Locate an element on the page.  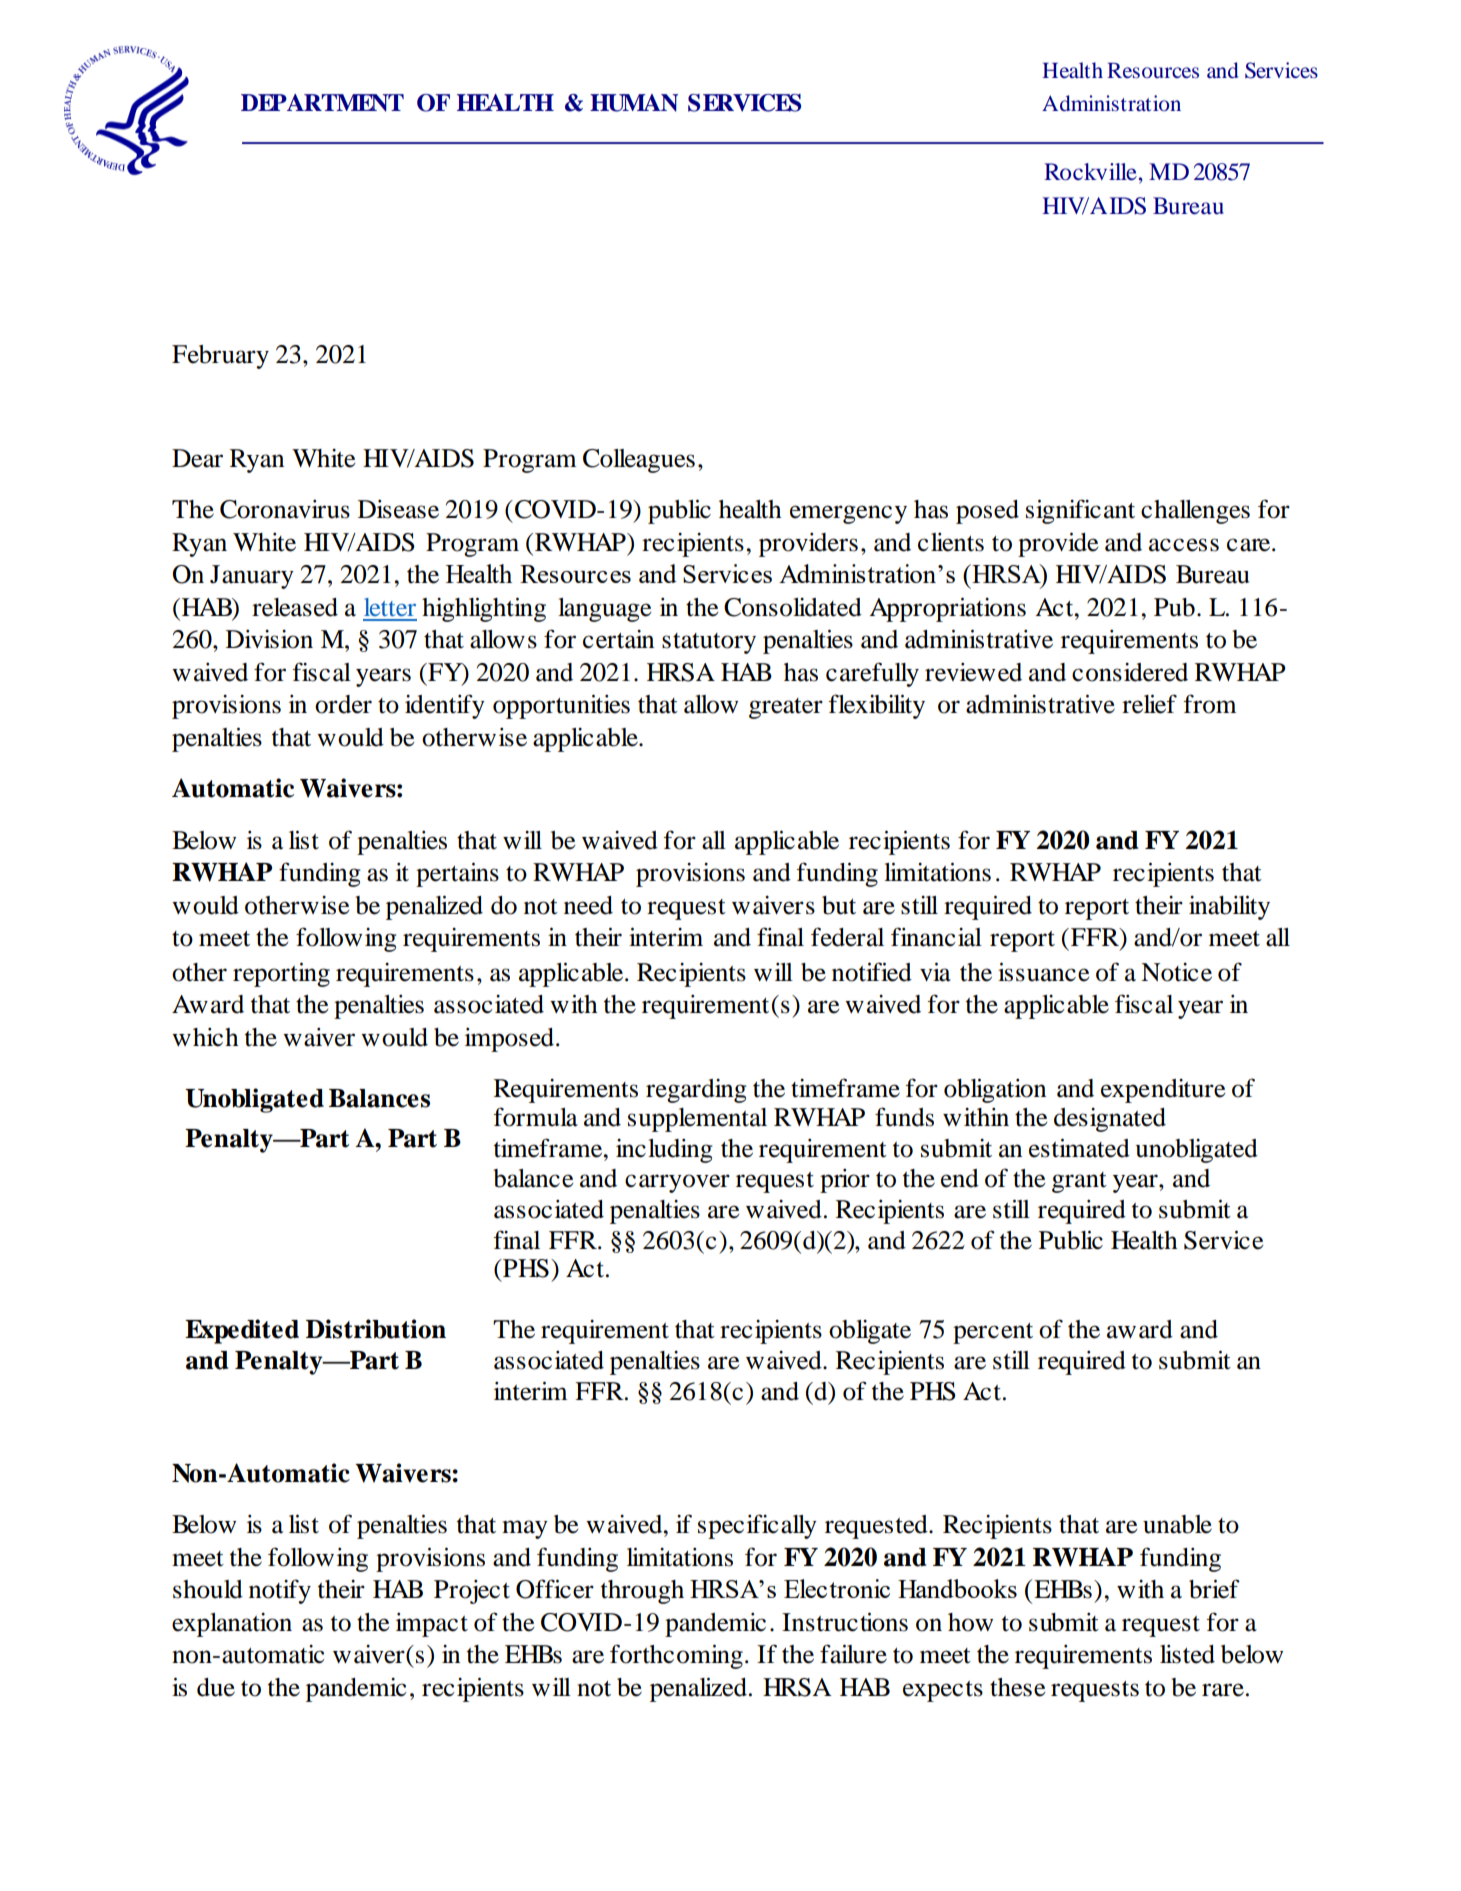
notify is located at coordinates (280, 1591).
